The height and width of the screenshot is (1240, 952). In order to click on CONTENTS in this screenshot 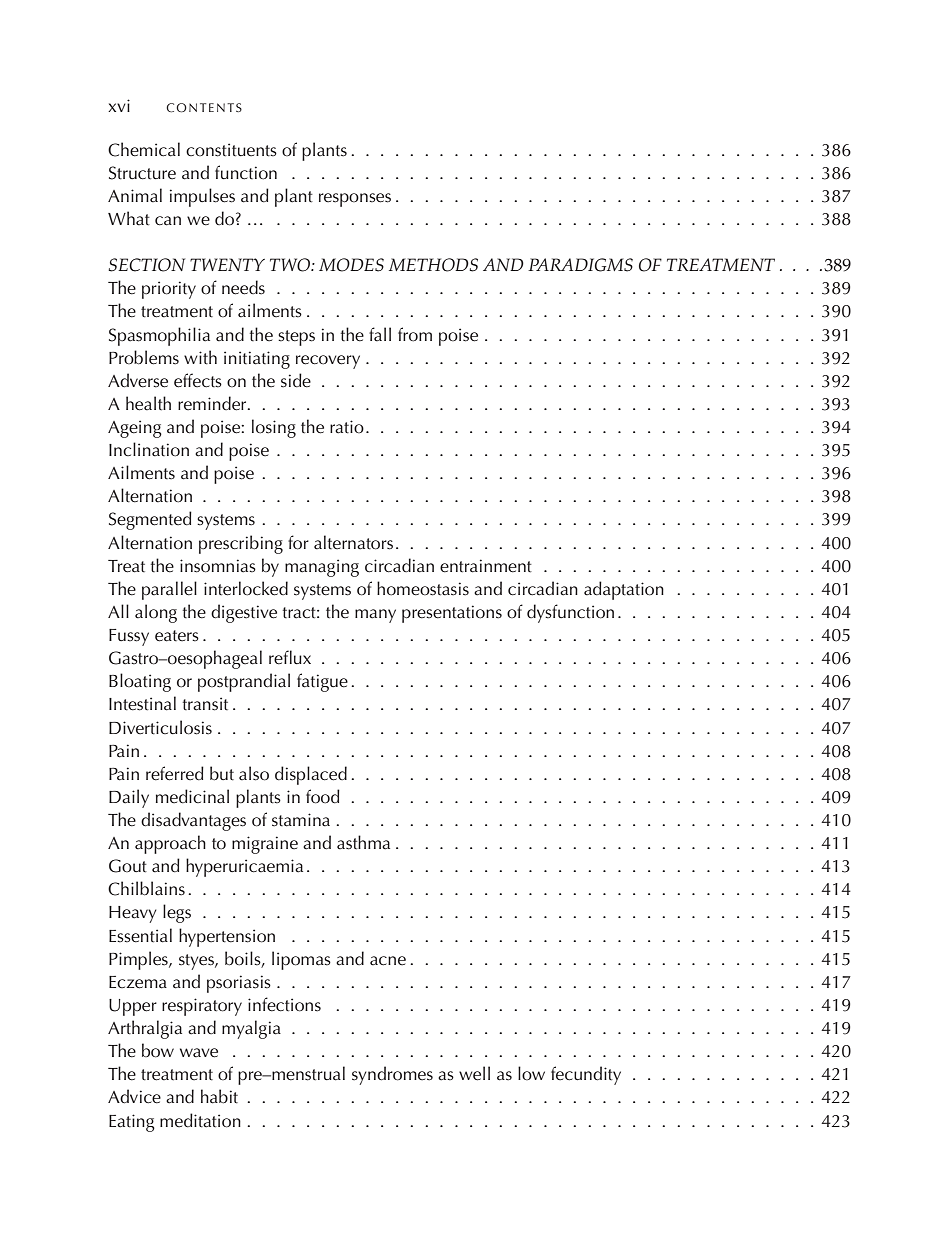, I will do `click(204, 108)`.
